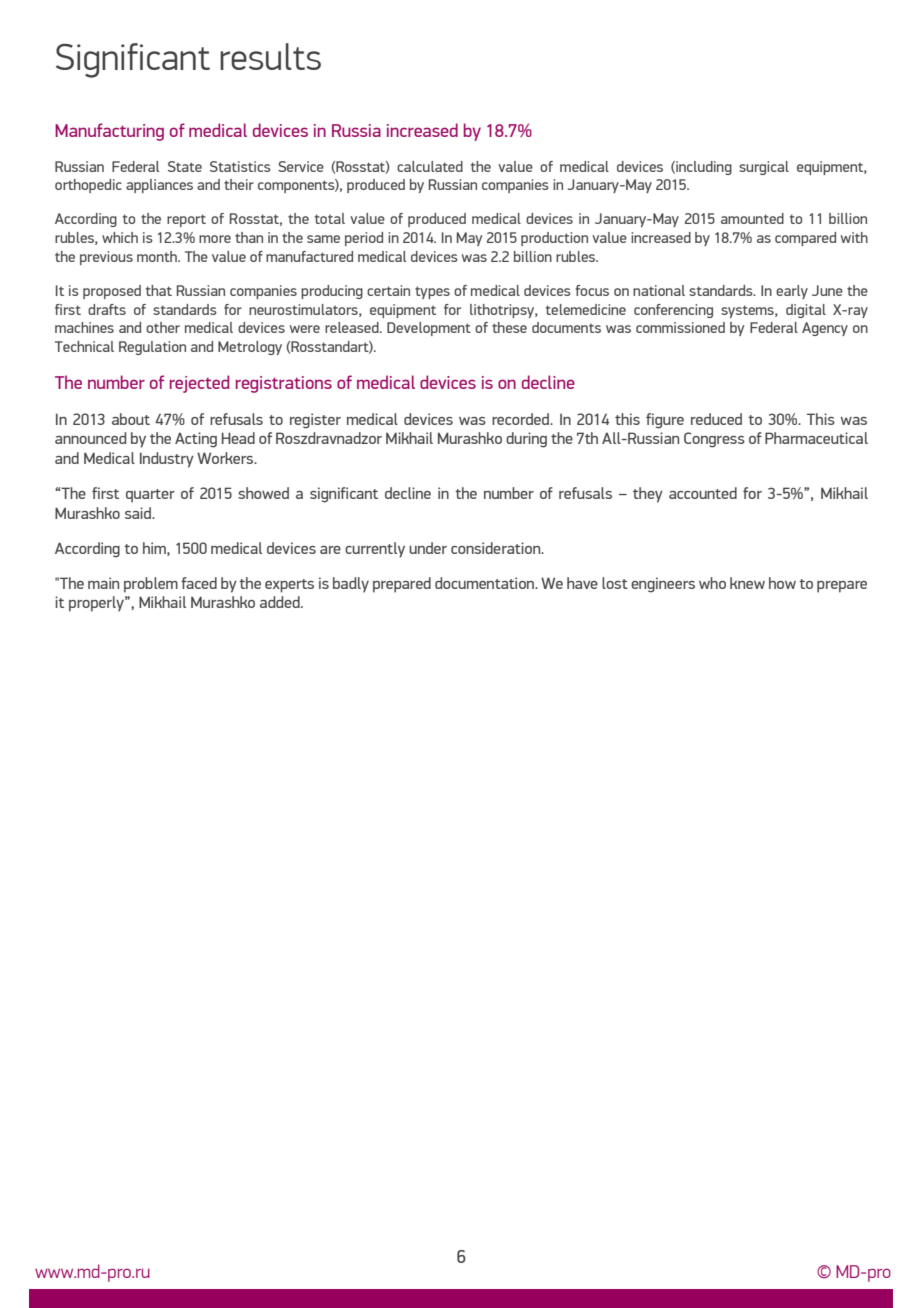 This screenshot has height=1308, width=924. What do you see at coordinates (764, 168) in the screenshot?
I see `surgical` at bounding box center [764, 168].
